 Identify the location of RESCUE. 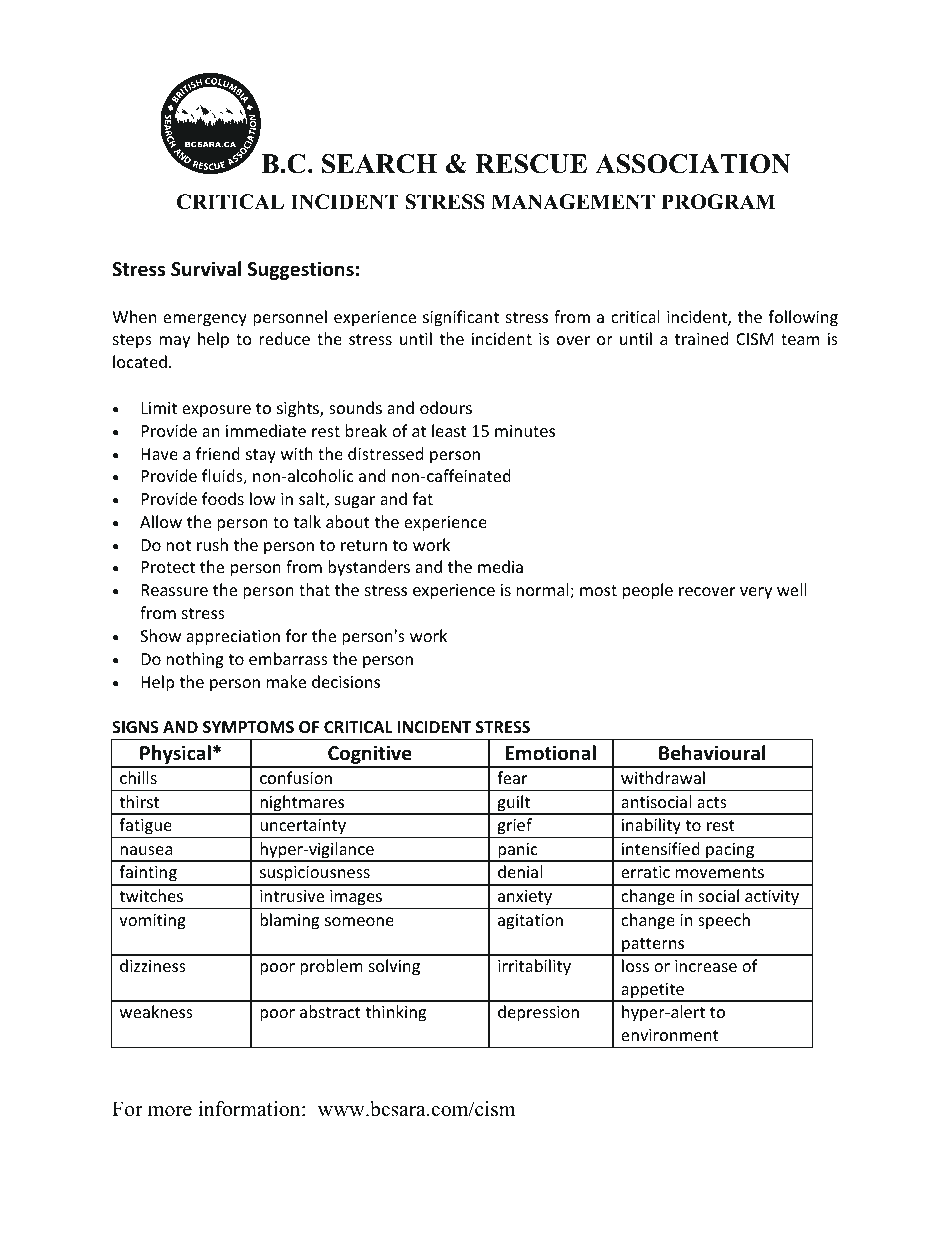
(531, 164).
